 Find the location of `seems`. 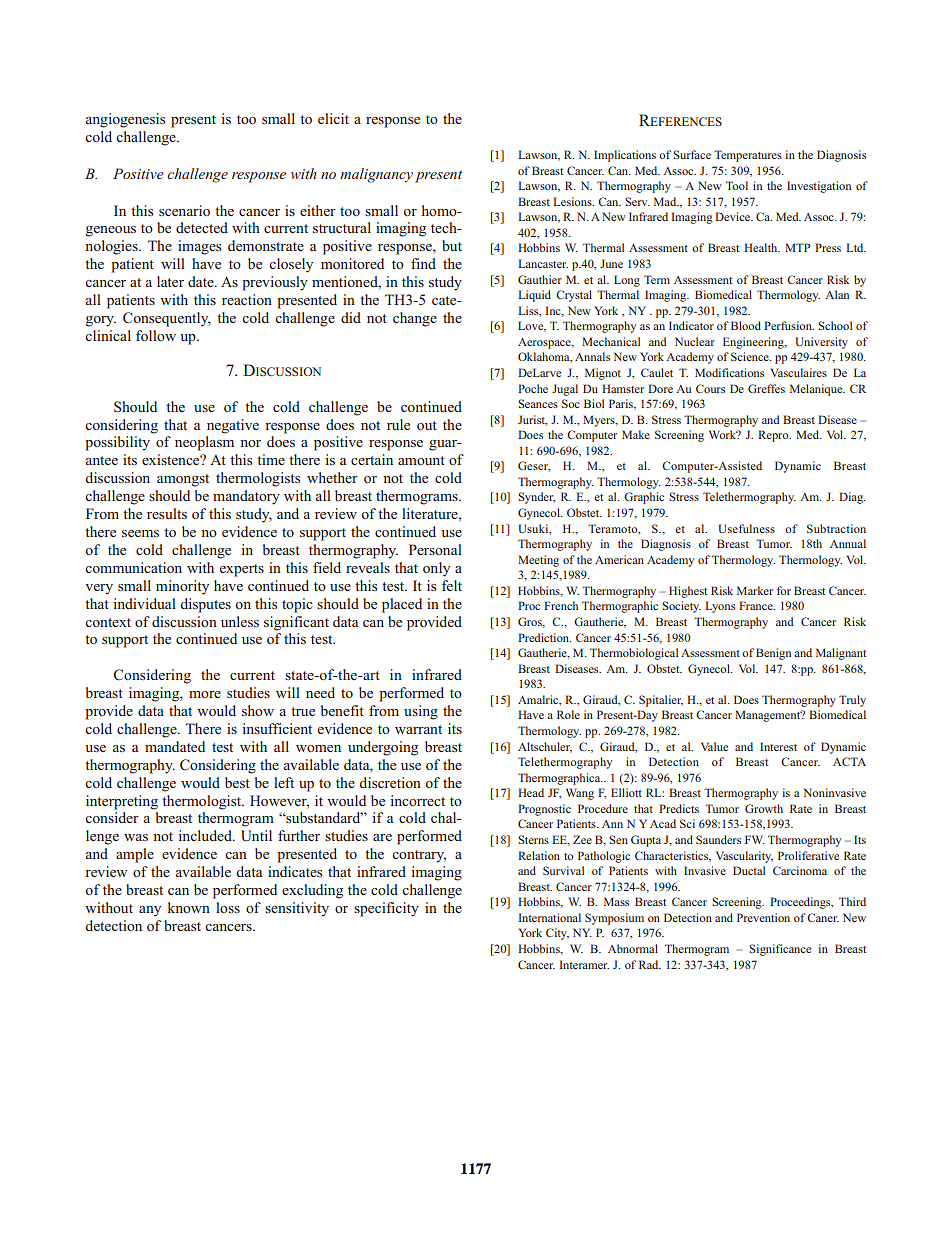

seems is located at coordinates (140, 533).
